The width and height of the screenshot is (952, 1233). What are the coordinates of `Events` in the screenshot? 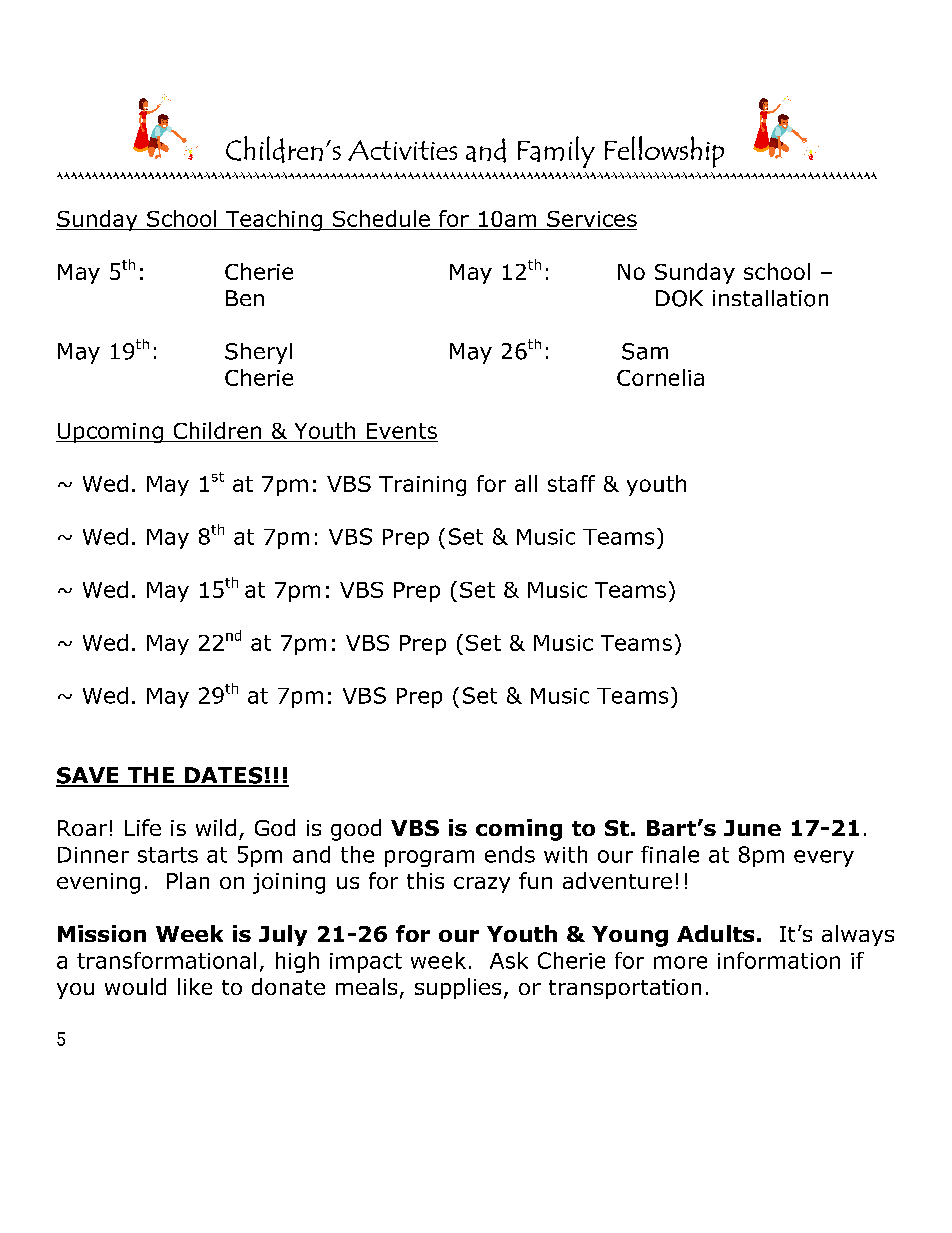 It's located at (402, 431).
